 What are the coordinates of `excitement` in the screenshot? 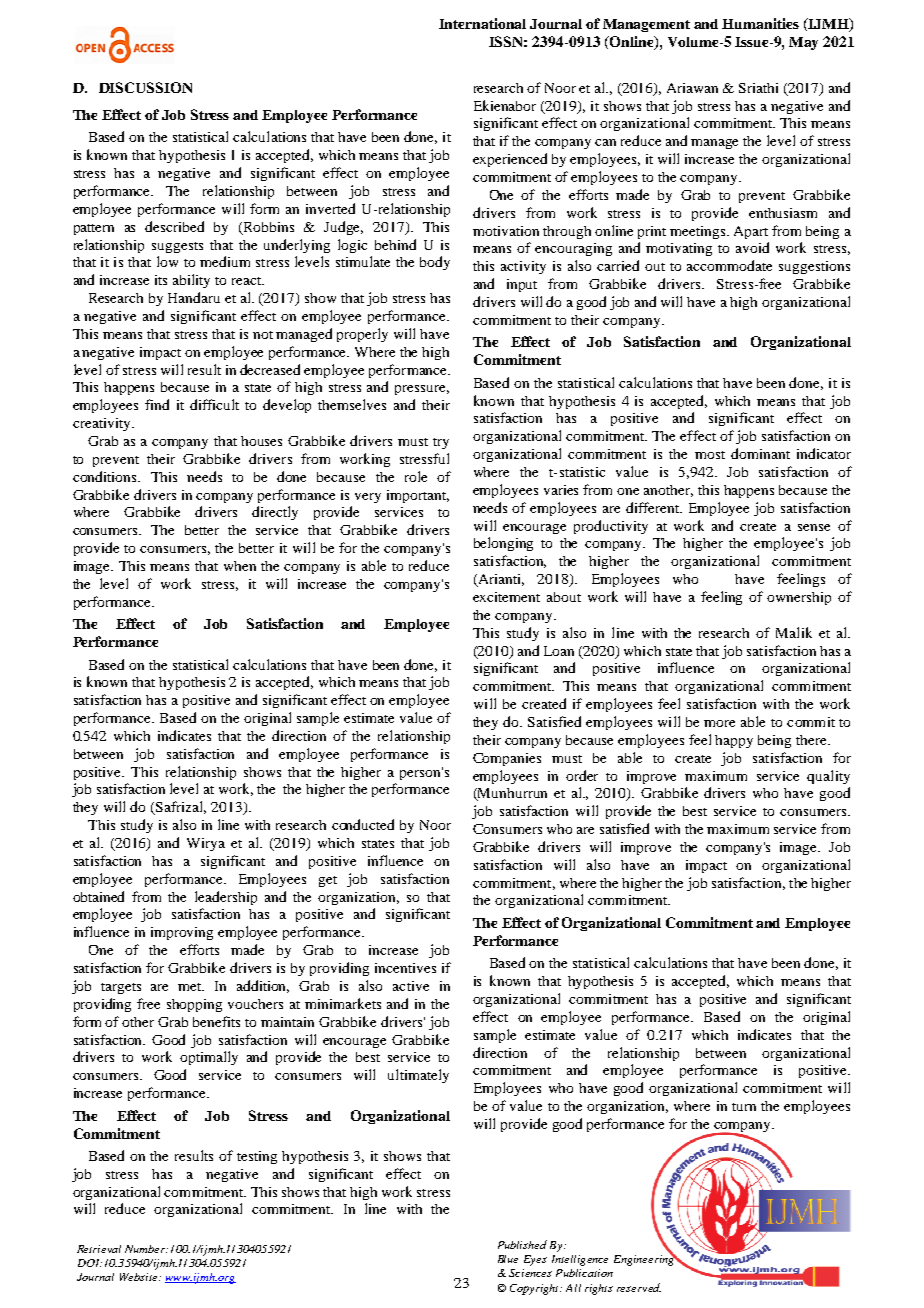 It's located at (506, 597).
